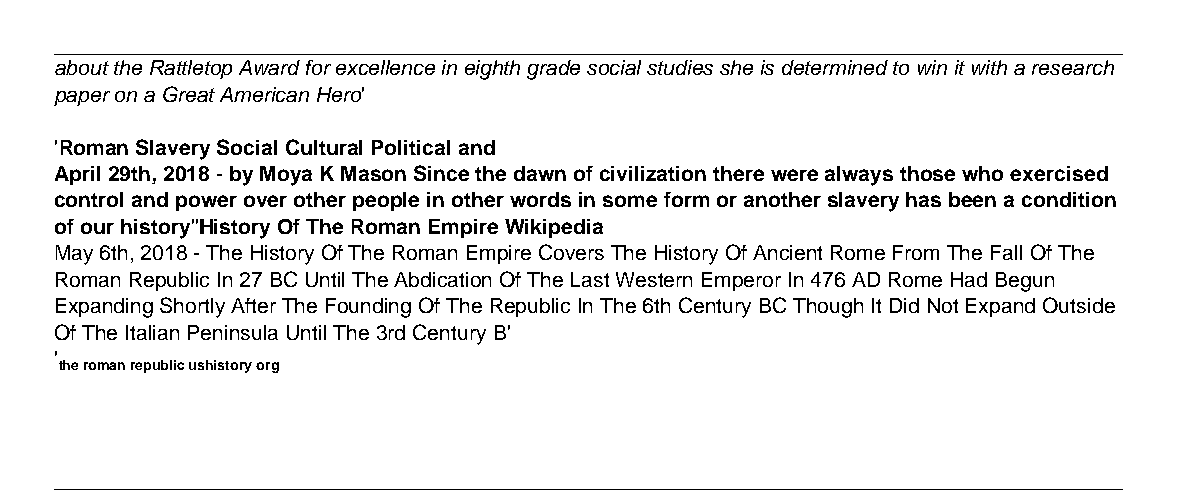 This document has height=490, width=1177. What do you see at coordinates (233, 332) in the document?
I see `Peninsula` at bounding box center [233, 332].
